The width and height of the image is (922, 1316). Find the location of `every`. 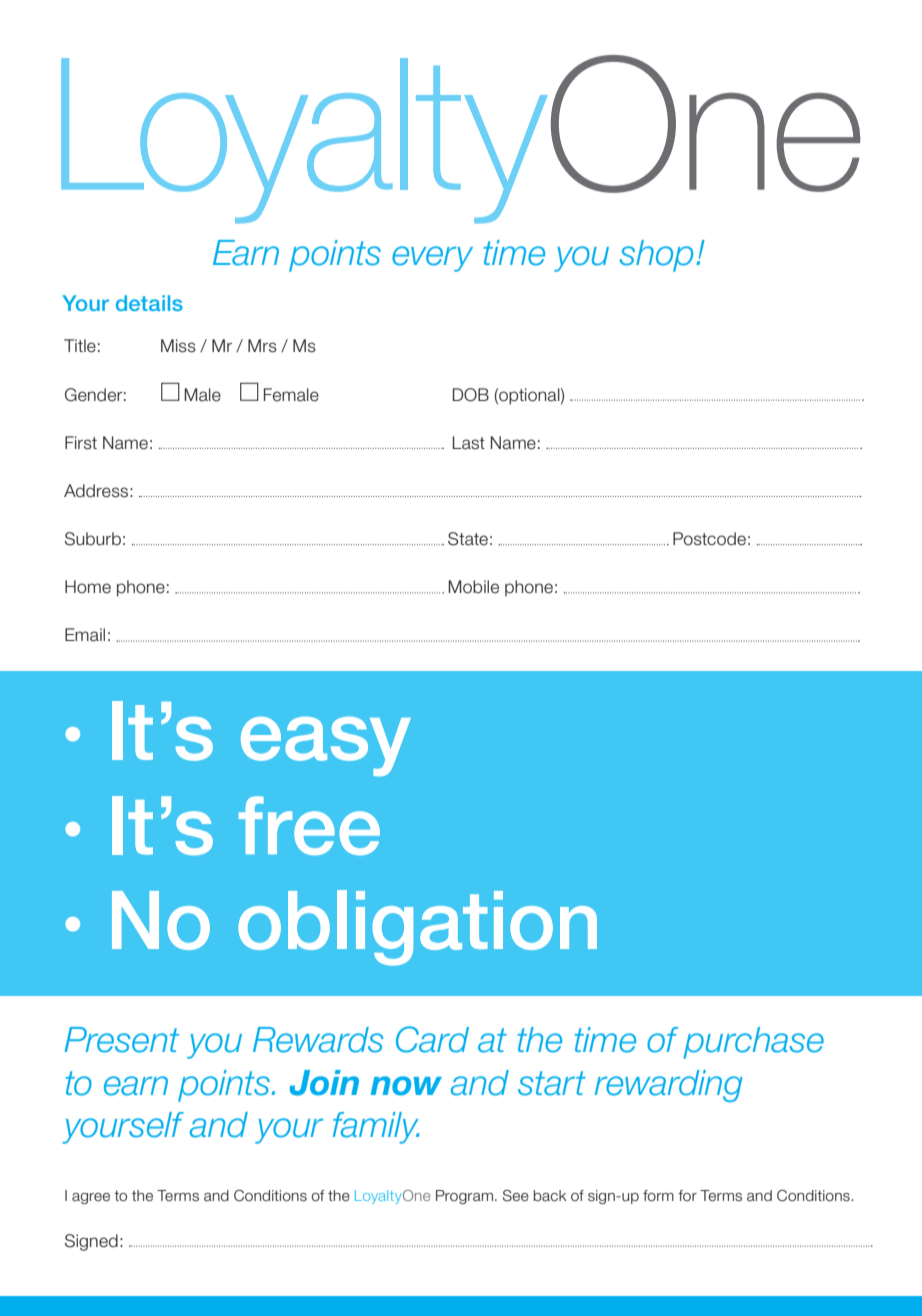

every is located at coordinates (432, 259).
